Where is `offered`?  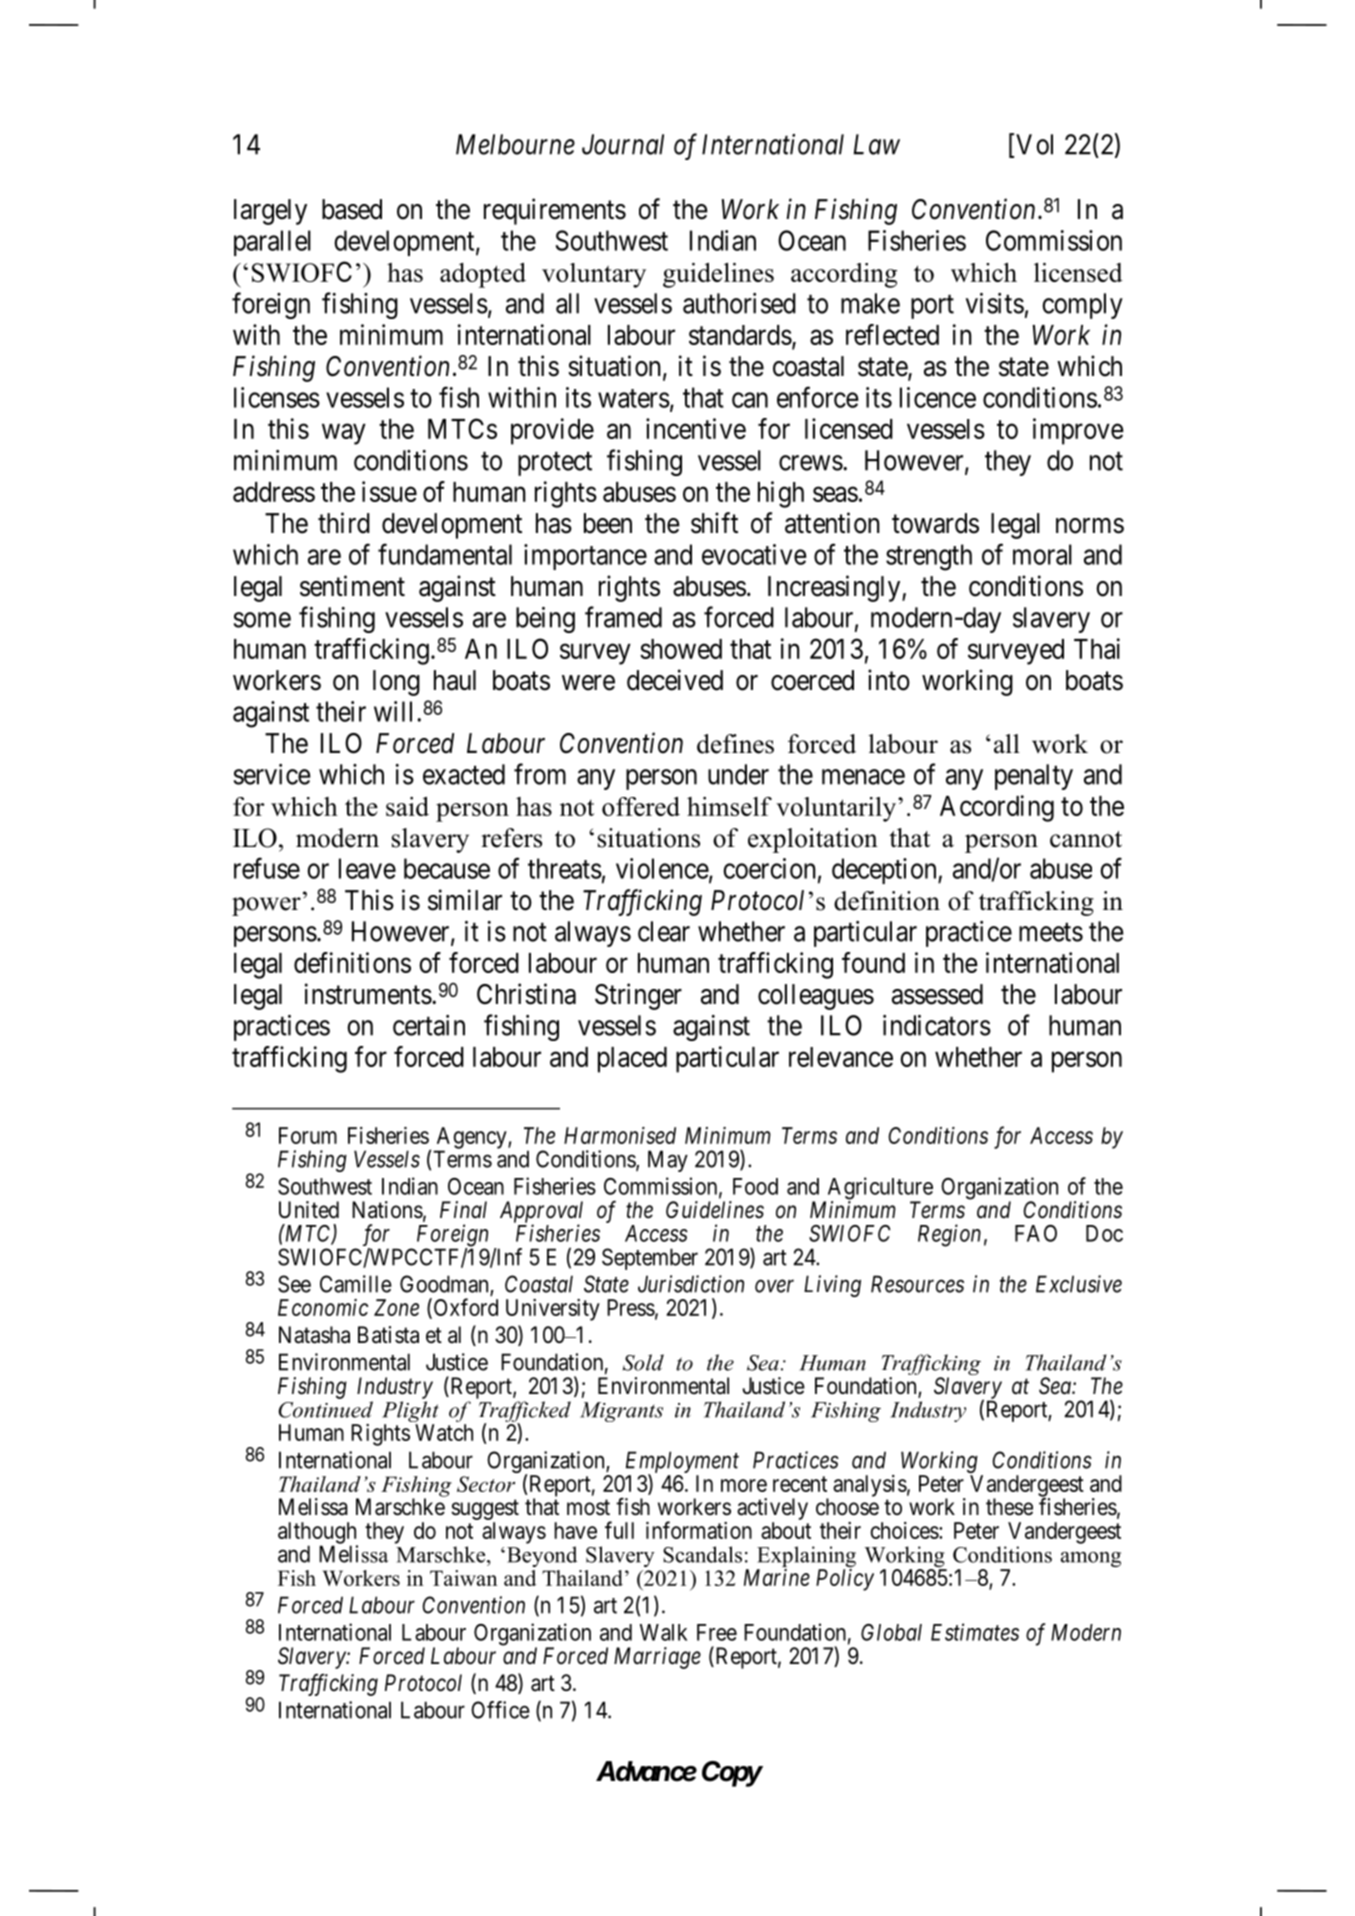
offered is located at coordinates (641, 806).
